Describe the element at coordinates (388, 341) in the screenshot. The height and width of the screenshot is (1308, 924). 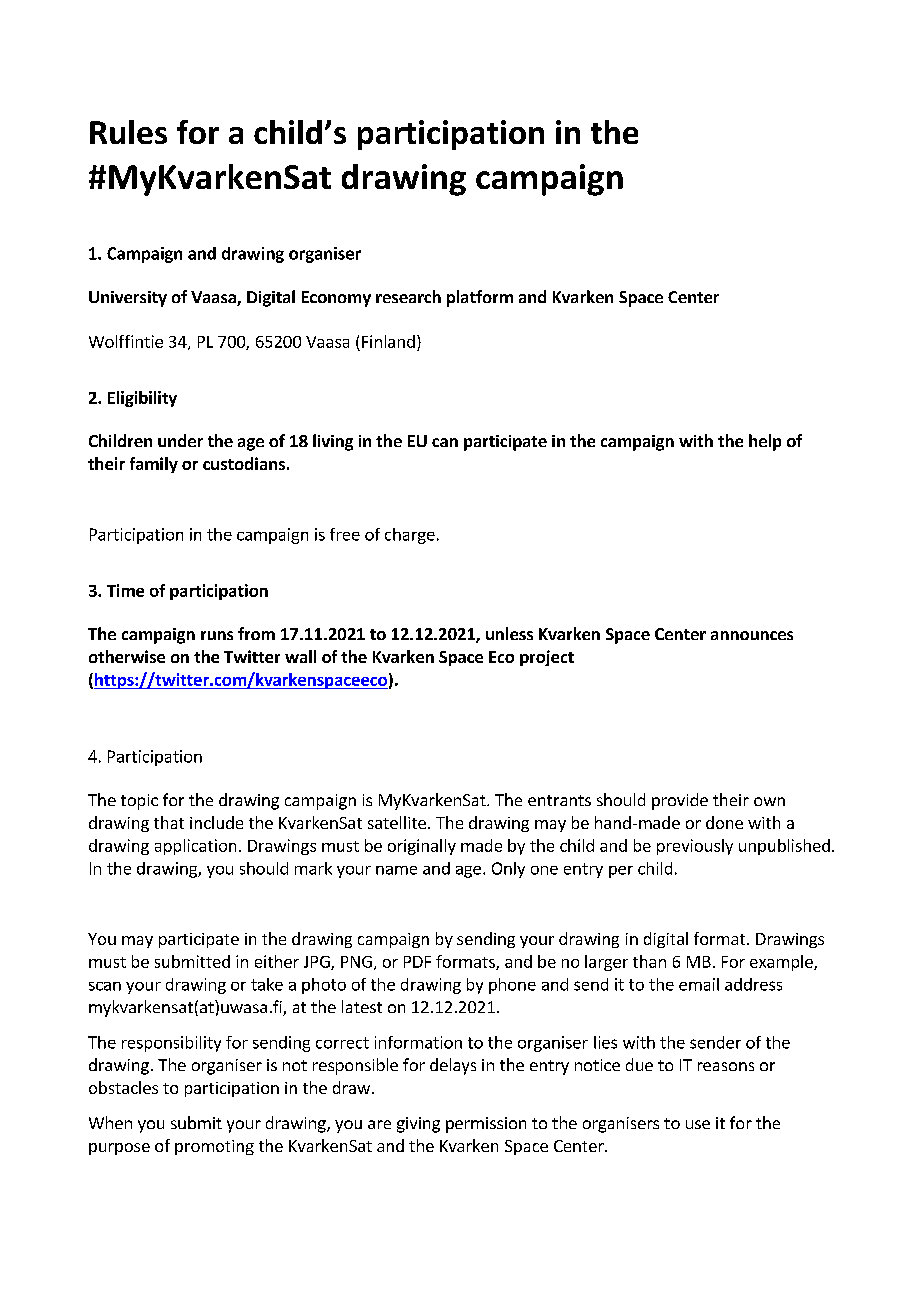
I see `Finland` at that location.
